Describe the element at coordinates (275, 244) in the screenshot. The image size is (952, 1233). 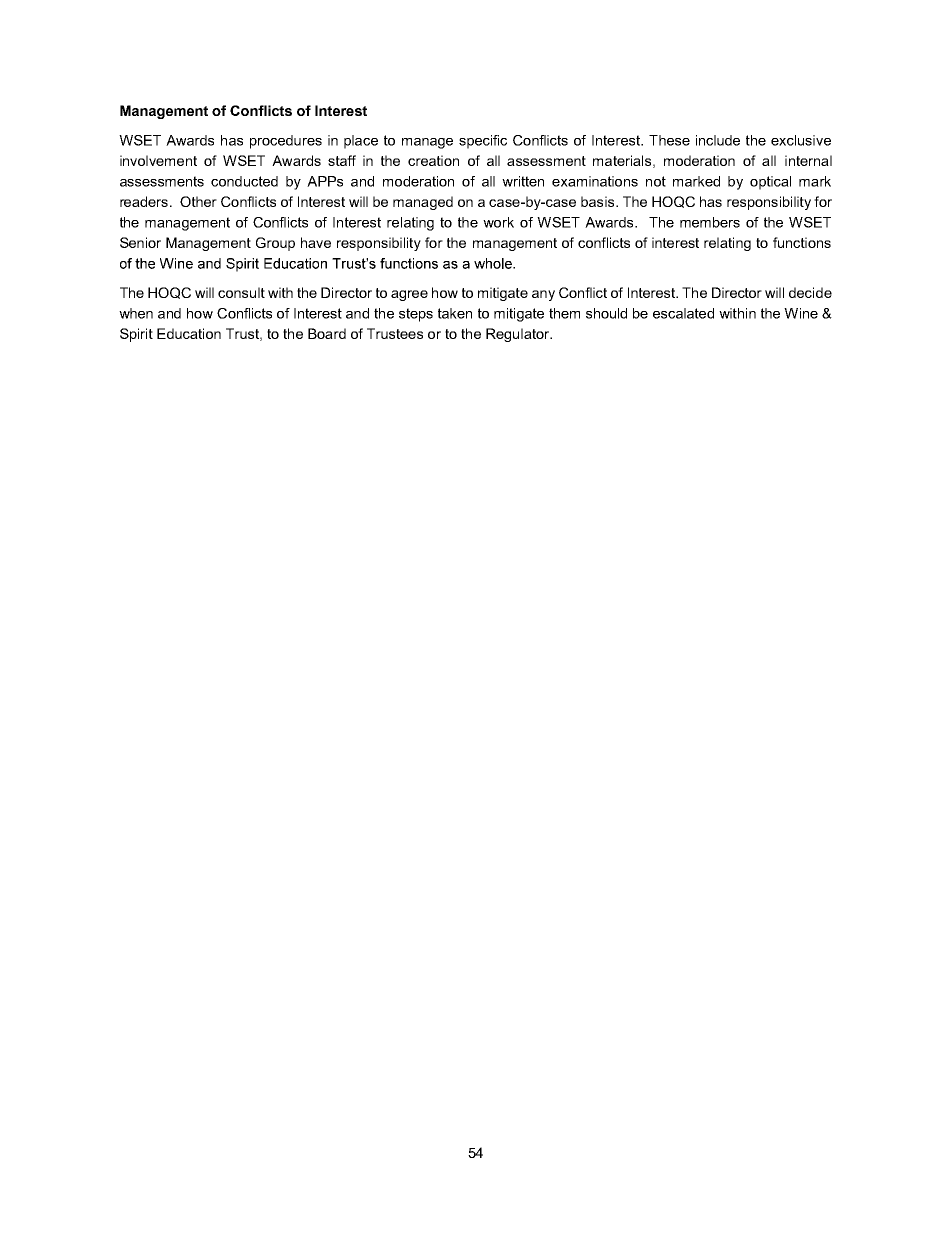
I see `Group` at that location.
